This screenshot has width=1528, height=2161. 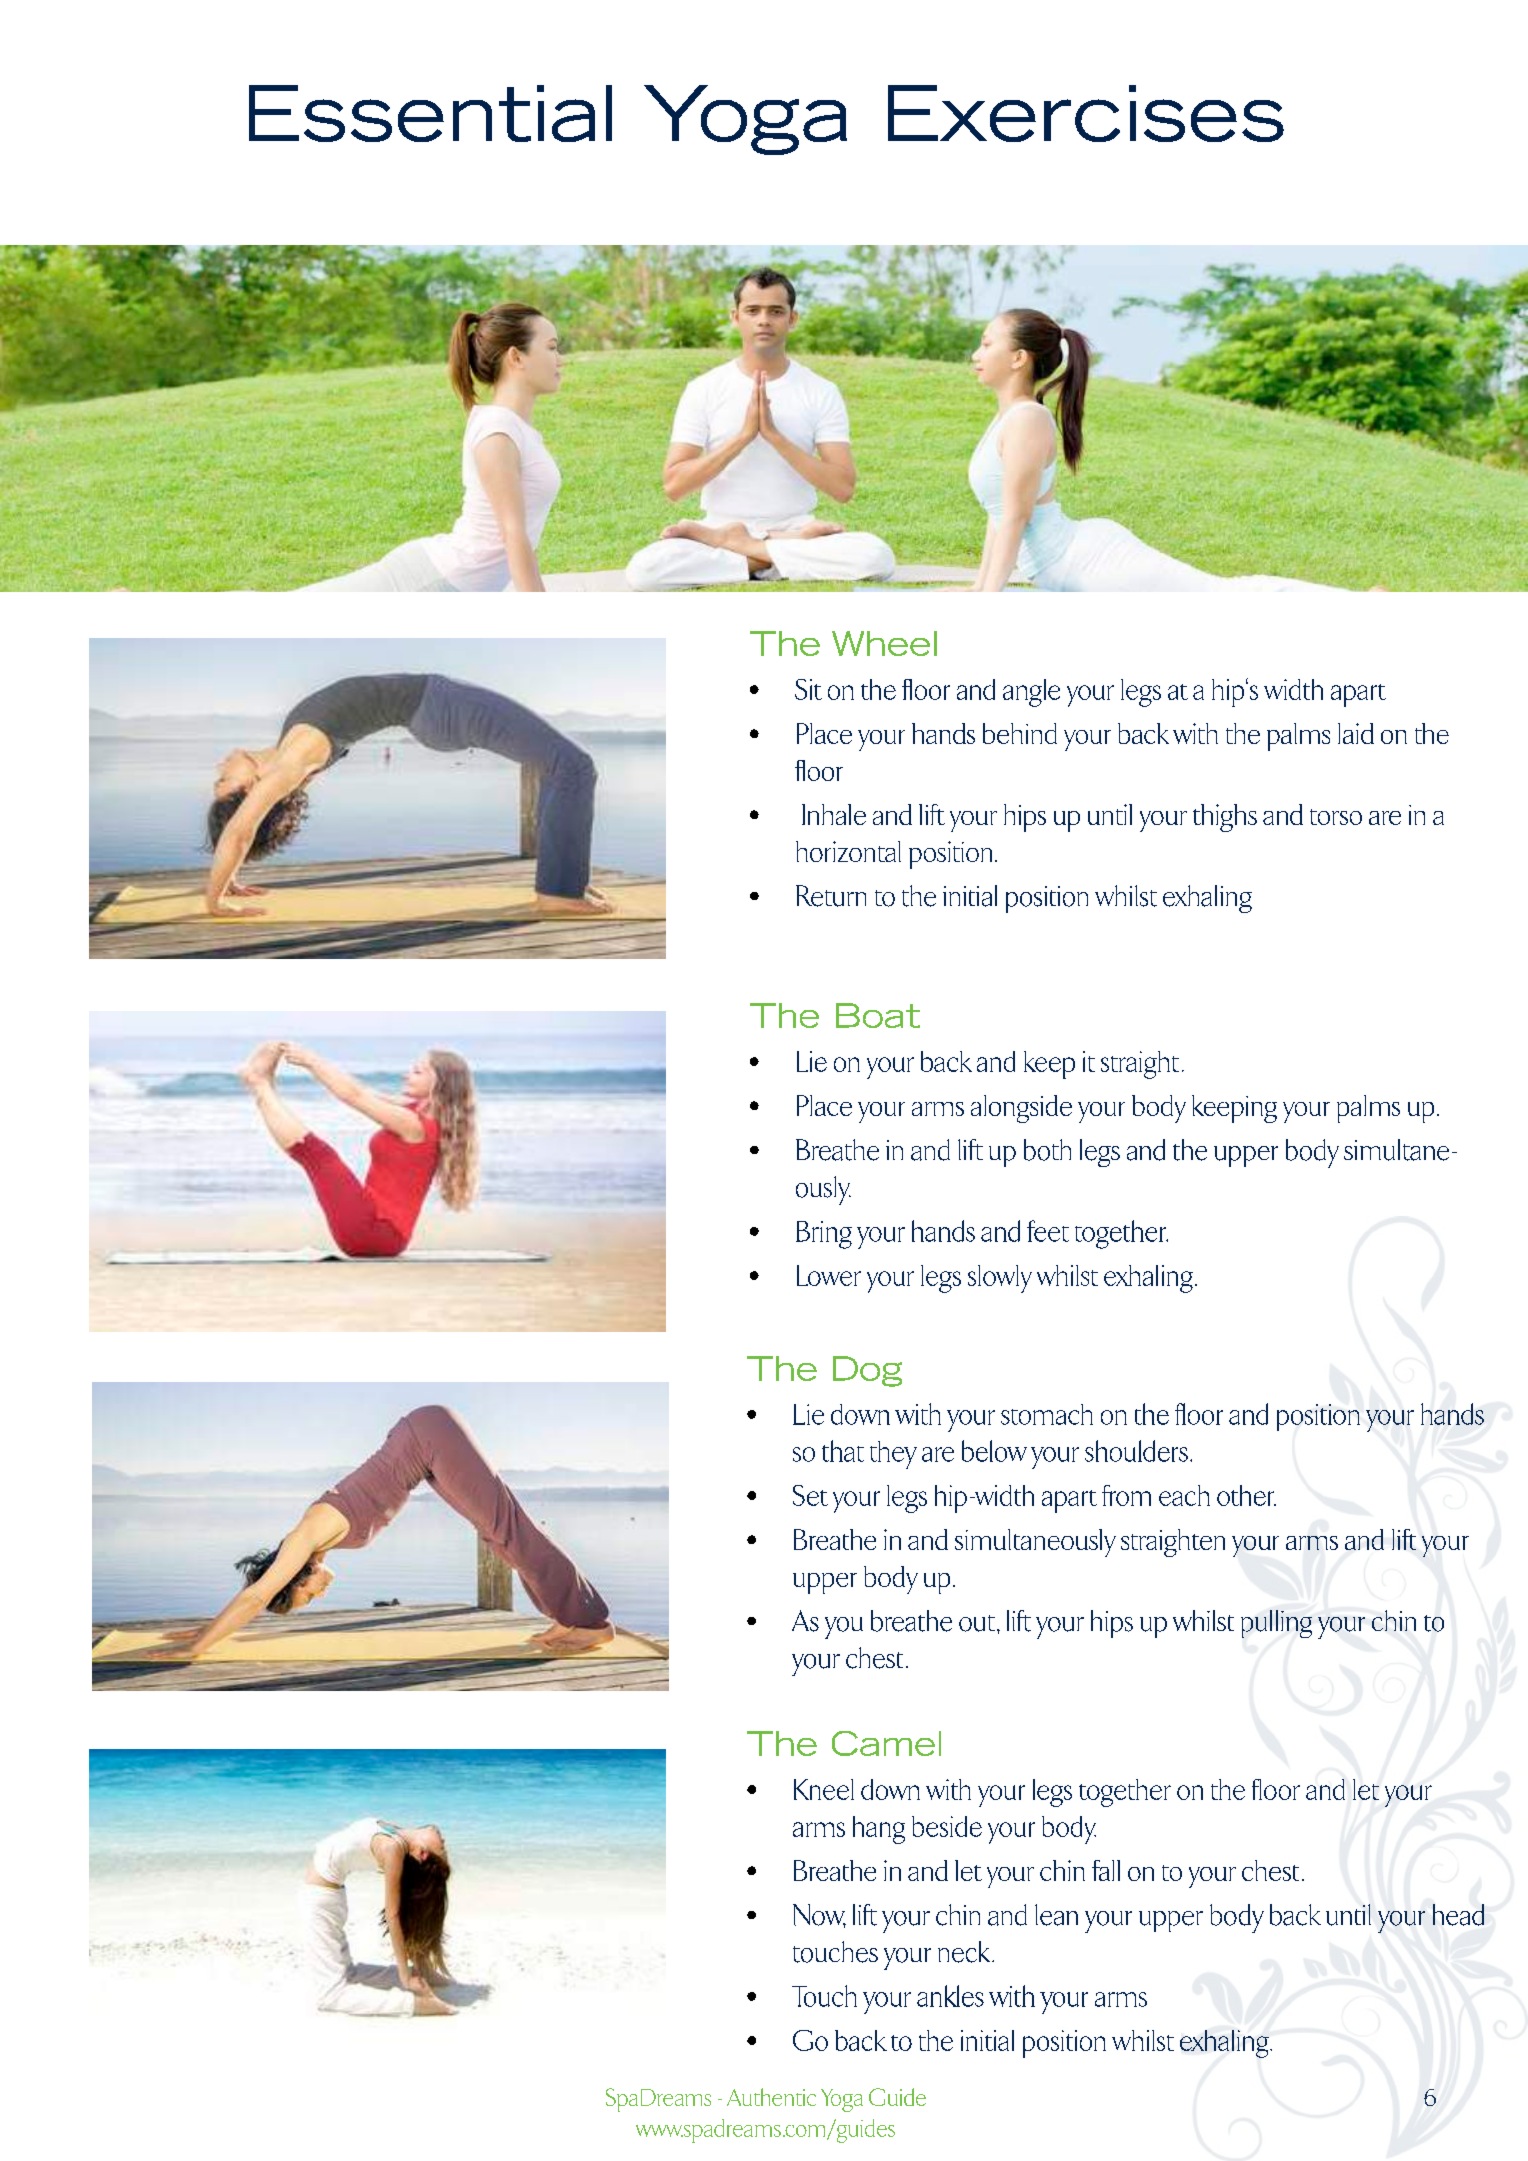 I want to click on Exercises, so click(x=1086, y=113).
